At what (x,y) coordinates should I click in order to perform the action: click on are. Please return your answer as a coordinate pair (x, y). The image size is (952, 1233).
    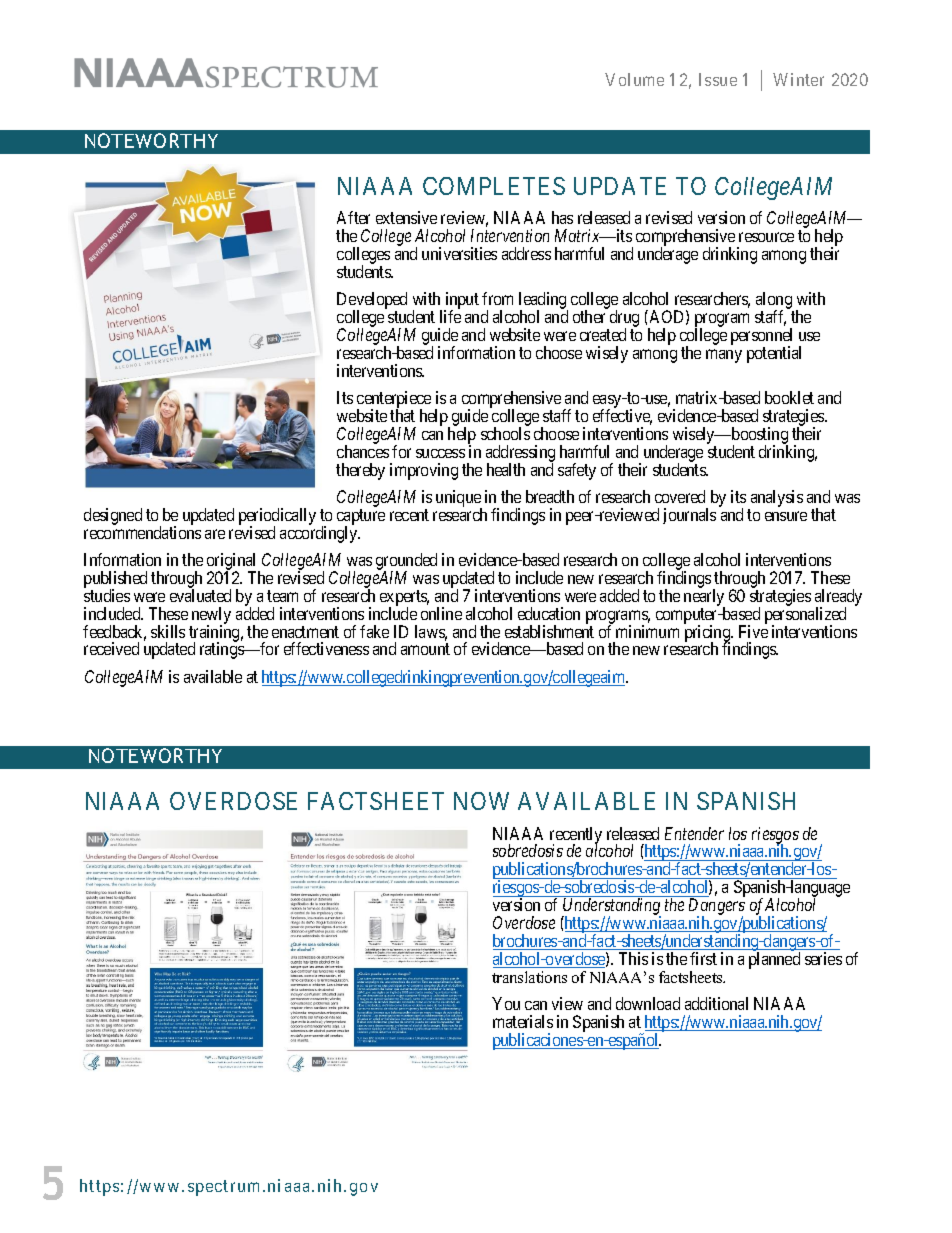
    Looking at the image, I should click on (215, 534).
